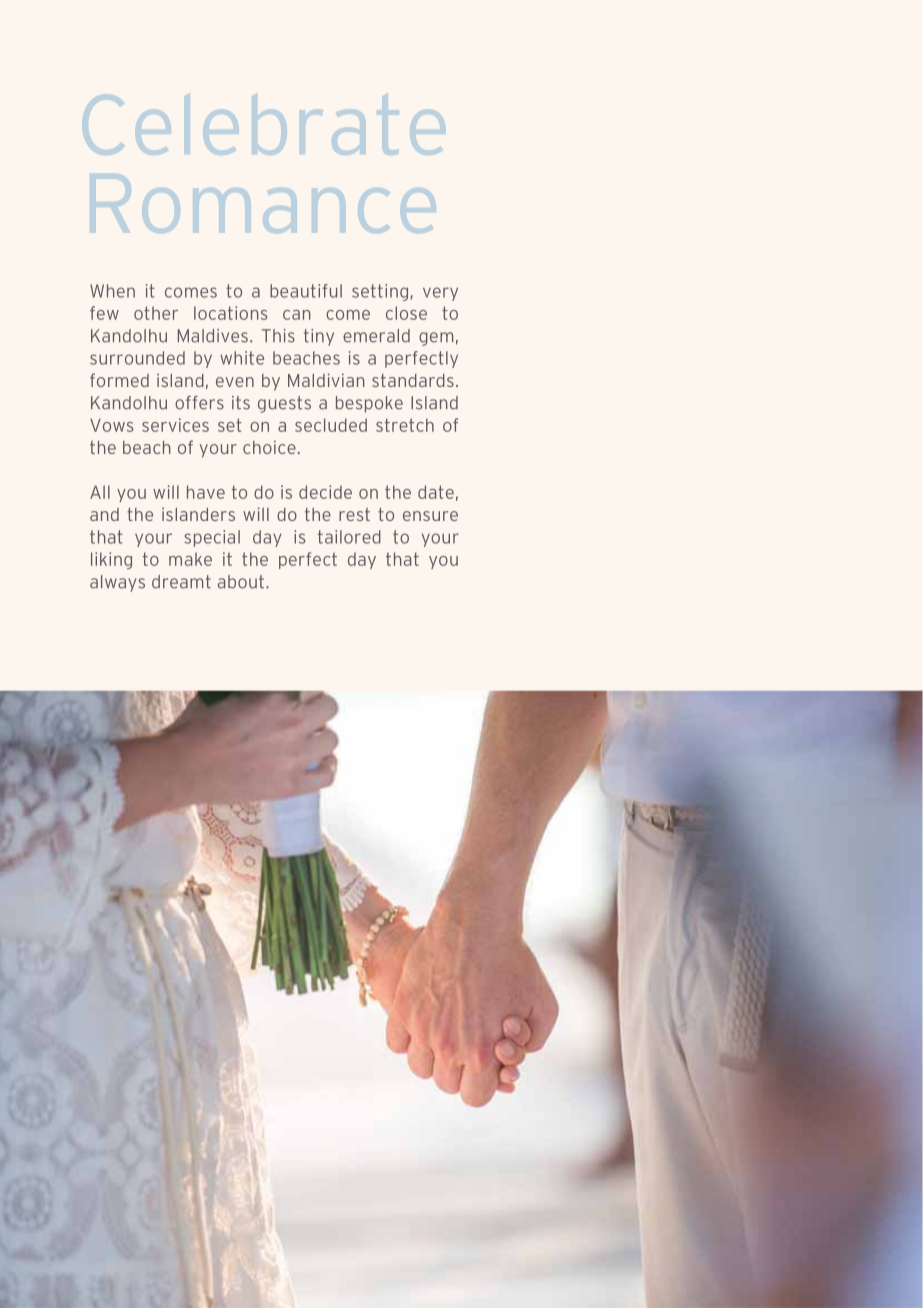 The image size is (924, 1308). What do you see at coordinates (436, 339) in the document?
I see `gem` at bounding box center [436, 339].
